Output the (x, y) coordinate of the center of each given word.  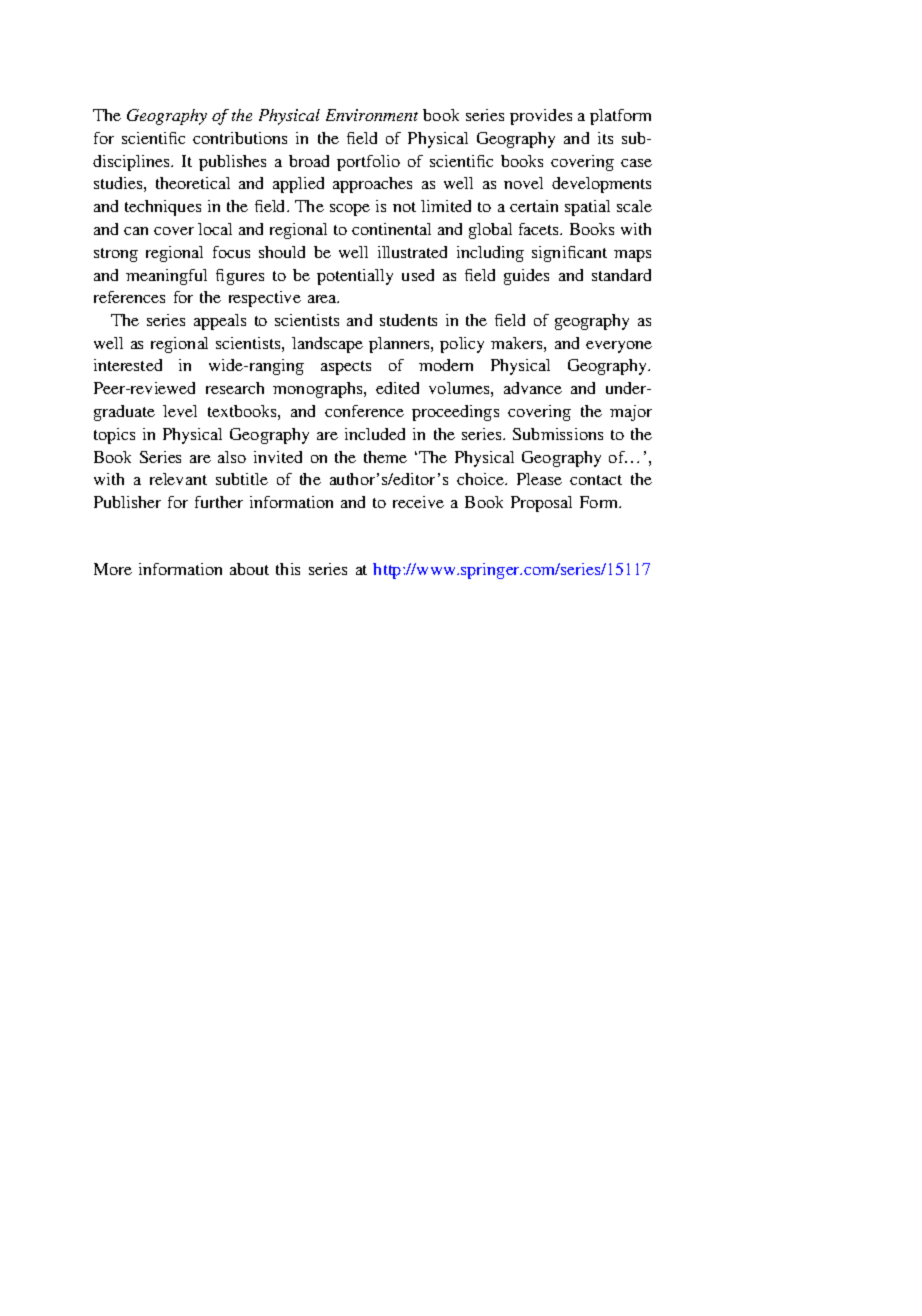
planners (400, 345)
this (288, 569)
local (215, 229)
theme (385, 457)
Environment (372, 115)
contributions (240, 138)
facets (540, 229)
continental (391, 229)
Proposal (541, 504)
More (113, 569)
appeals (220, 322)
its (605, 138)
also (232, 457)
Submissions (558, 434)
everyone (619, 347)
